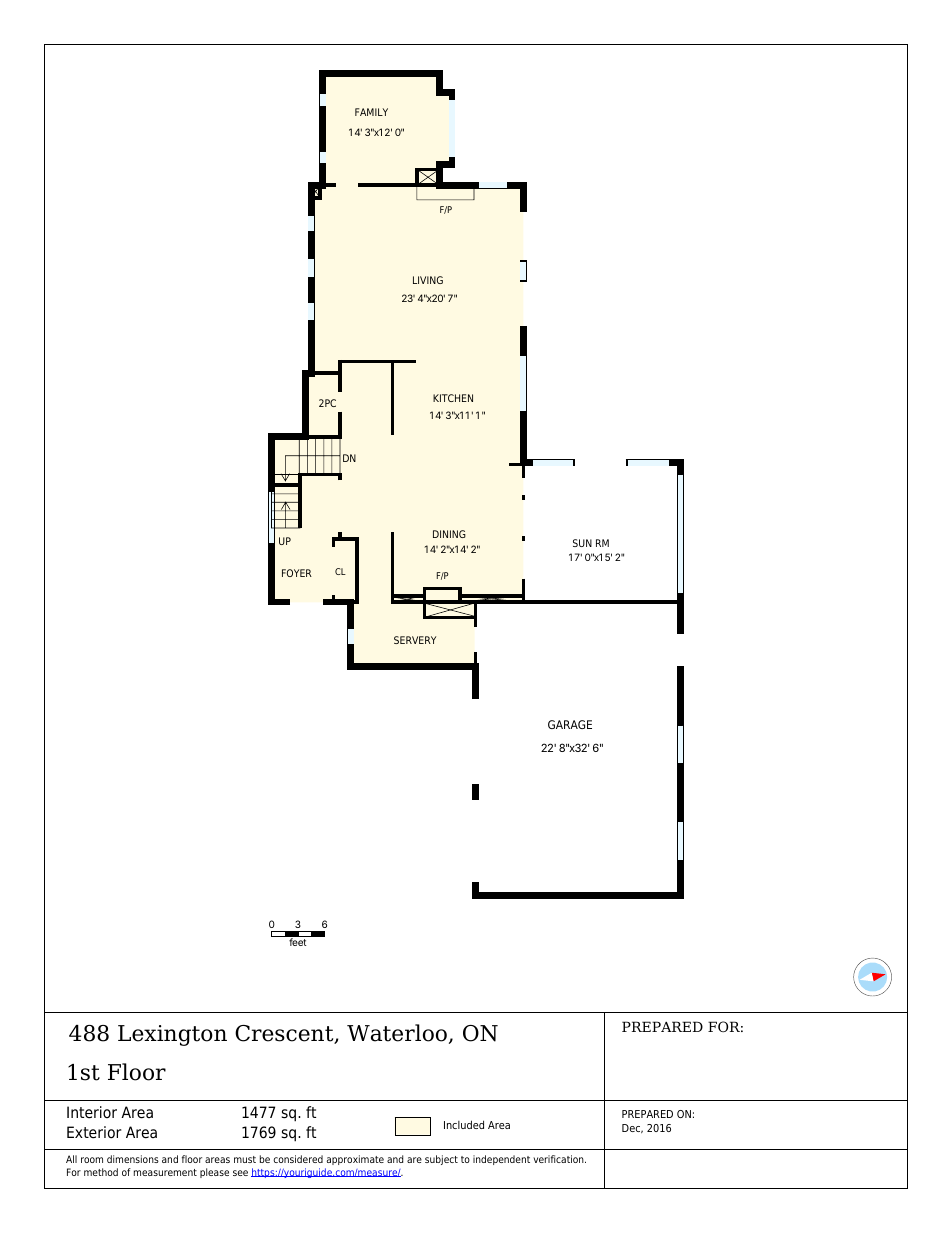 The height and width of the page is (1233, 952). Describe the element at coordinates (172, 1035) in the page. I see `Lexington` at that location.
